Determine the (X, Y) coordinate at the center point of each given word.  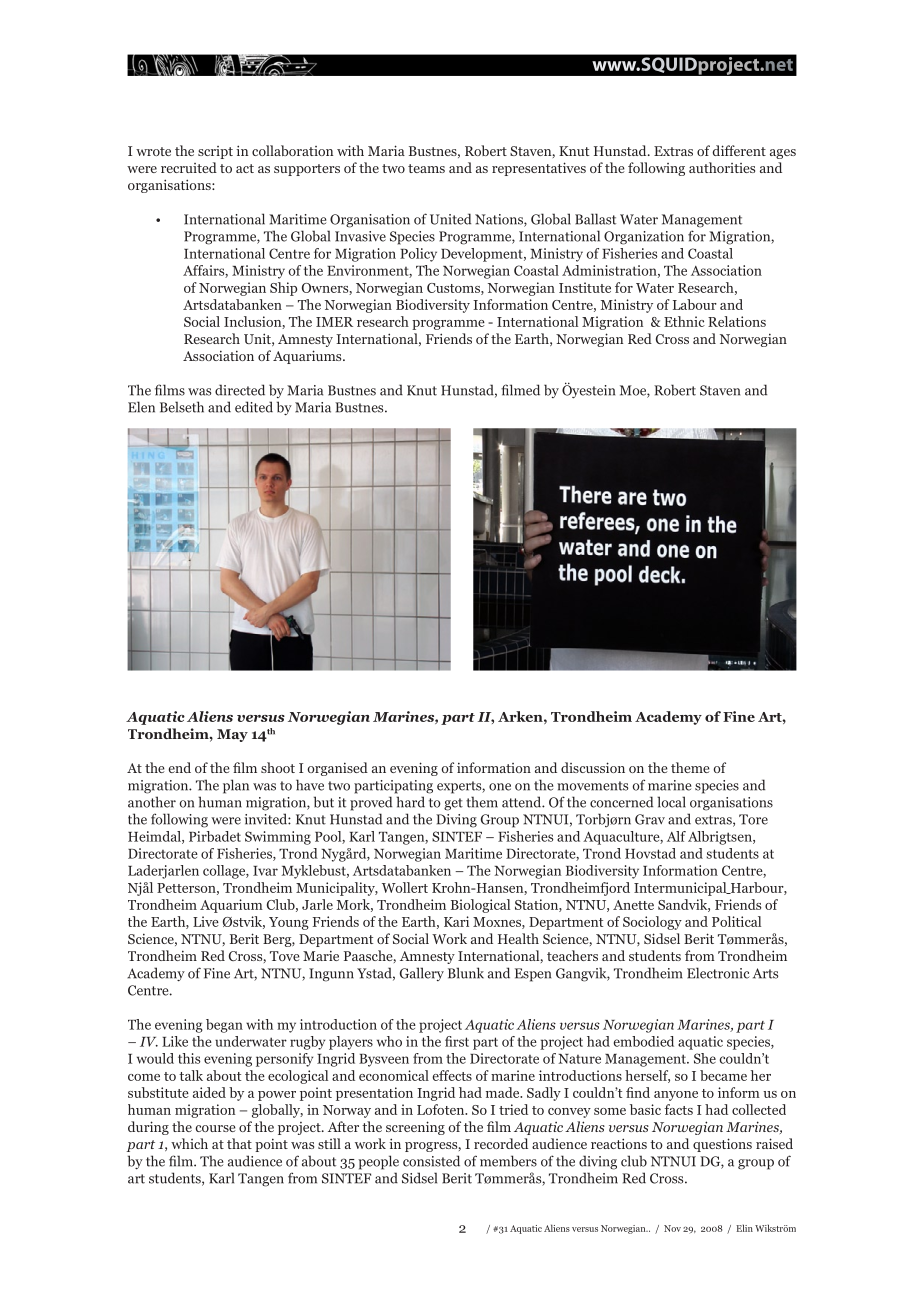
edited (254, 407)
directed (240, 390)
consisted (431, 1161)
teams (426, 168)
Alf (676, 836)
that (239, 1143)
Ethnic (684, 321)
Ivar (265, 871)
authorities (722, 167)
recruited (189, 167)
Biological (480, 906)
